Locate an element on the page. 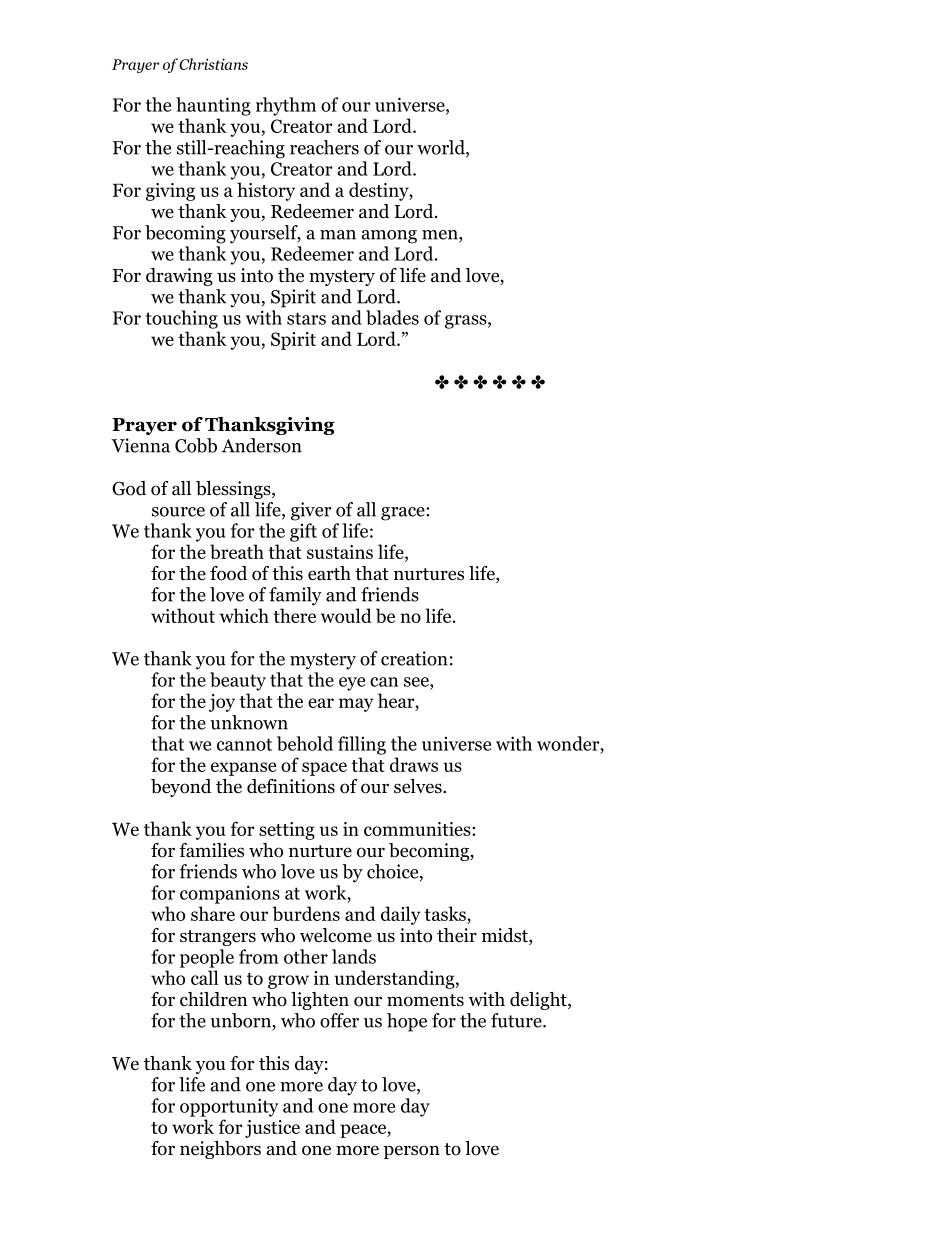 The width and height of the image is (952, 1233). haunting is located at coordinates (213, 106).
